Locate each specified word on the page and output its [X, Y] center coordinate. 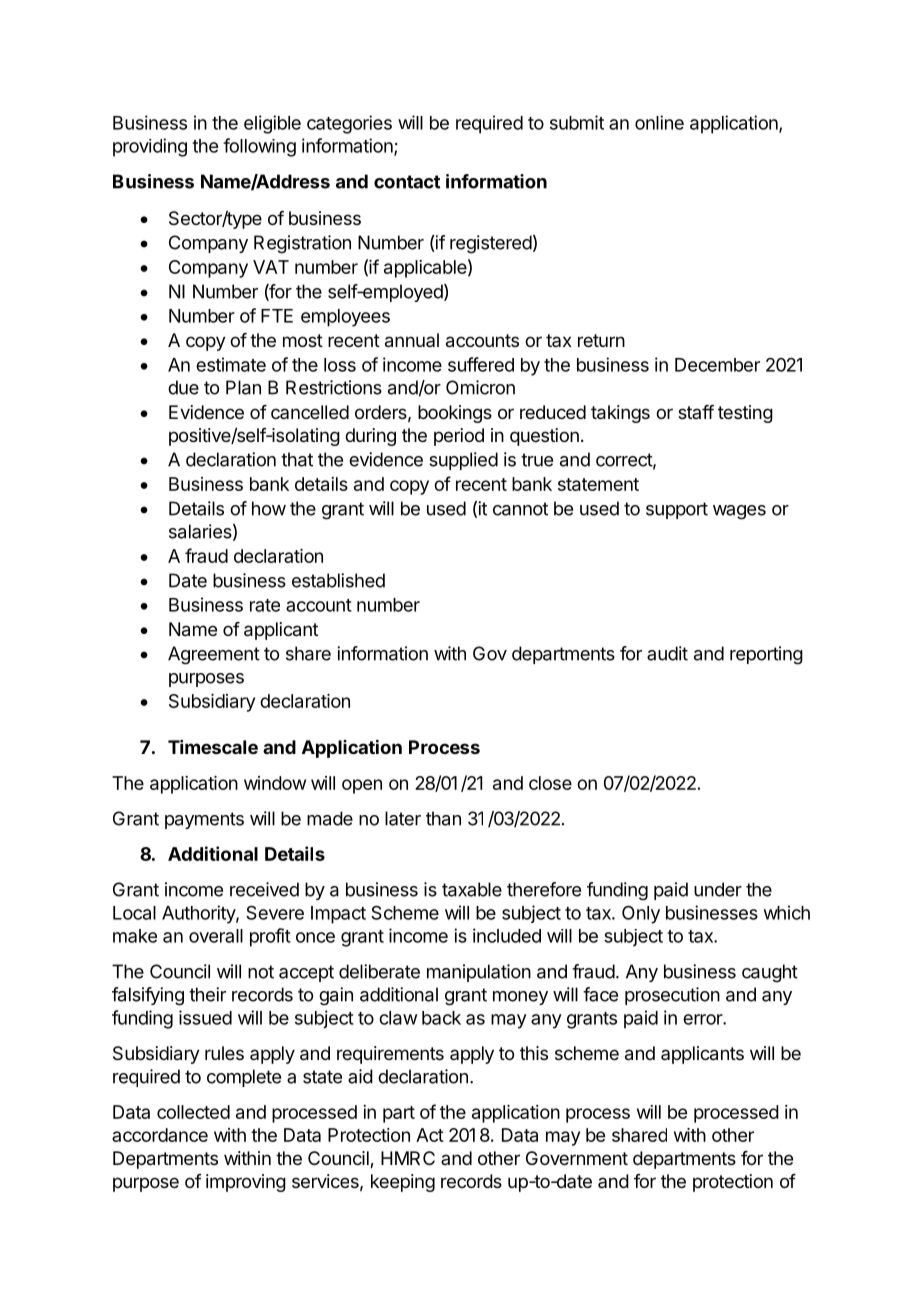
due [183, 387]
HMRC [408, 1158]
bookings [455, 414]
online [659, 122]
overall [216, 936]
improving [246, 1183]
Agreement [214, 655]
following [259, 147]
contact [407, 182]
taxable [472, 889]
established [338, 580]
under [718, 889]
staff [696, 412]
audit [667, 653]
